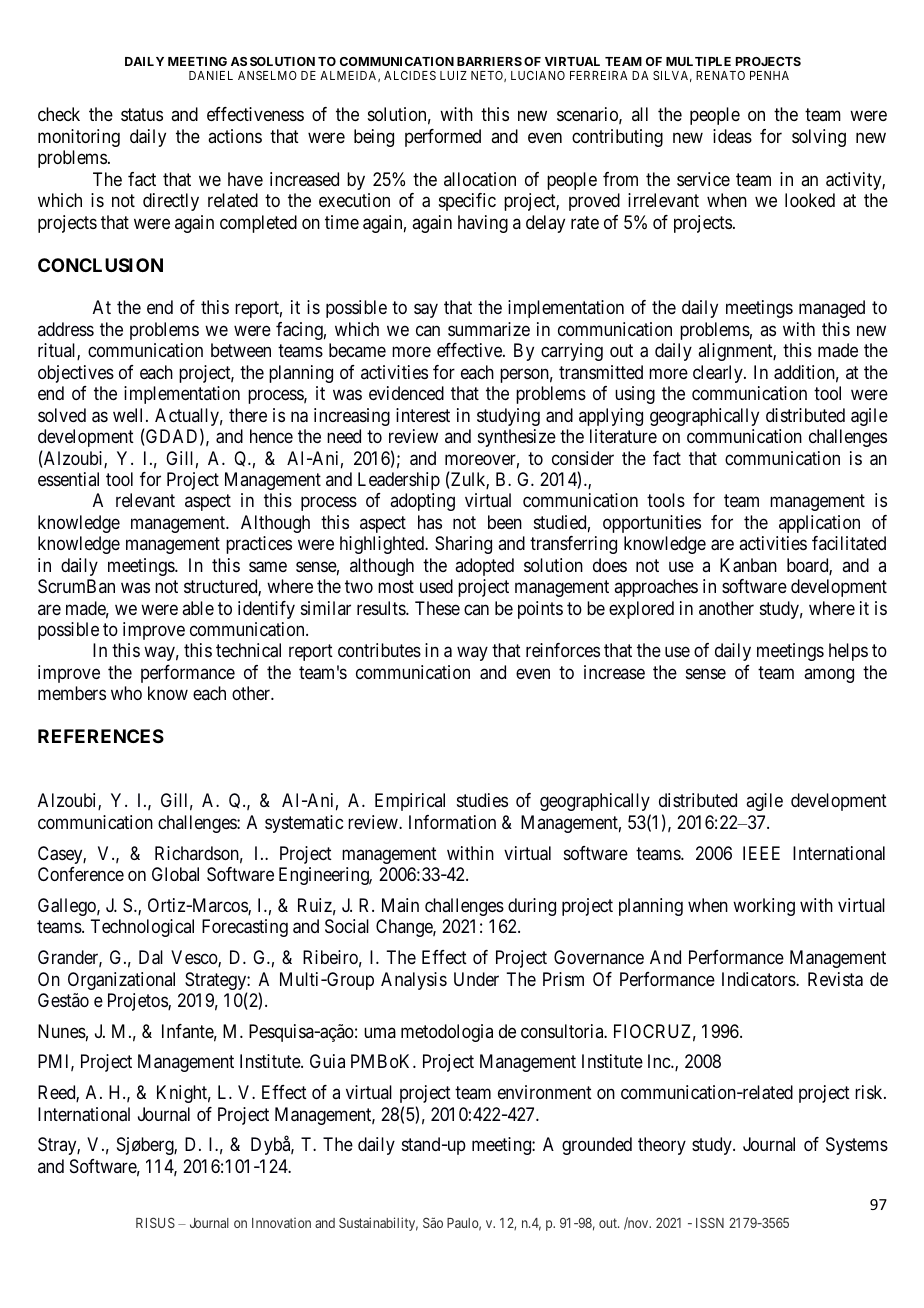  I want to click on Global, so click(175, 874).
